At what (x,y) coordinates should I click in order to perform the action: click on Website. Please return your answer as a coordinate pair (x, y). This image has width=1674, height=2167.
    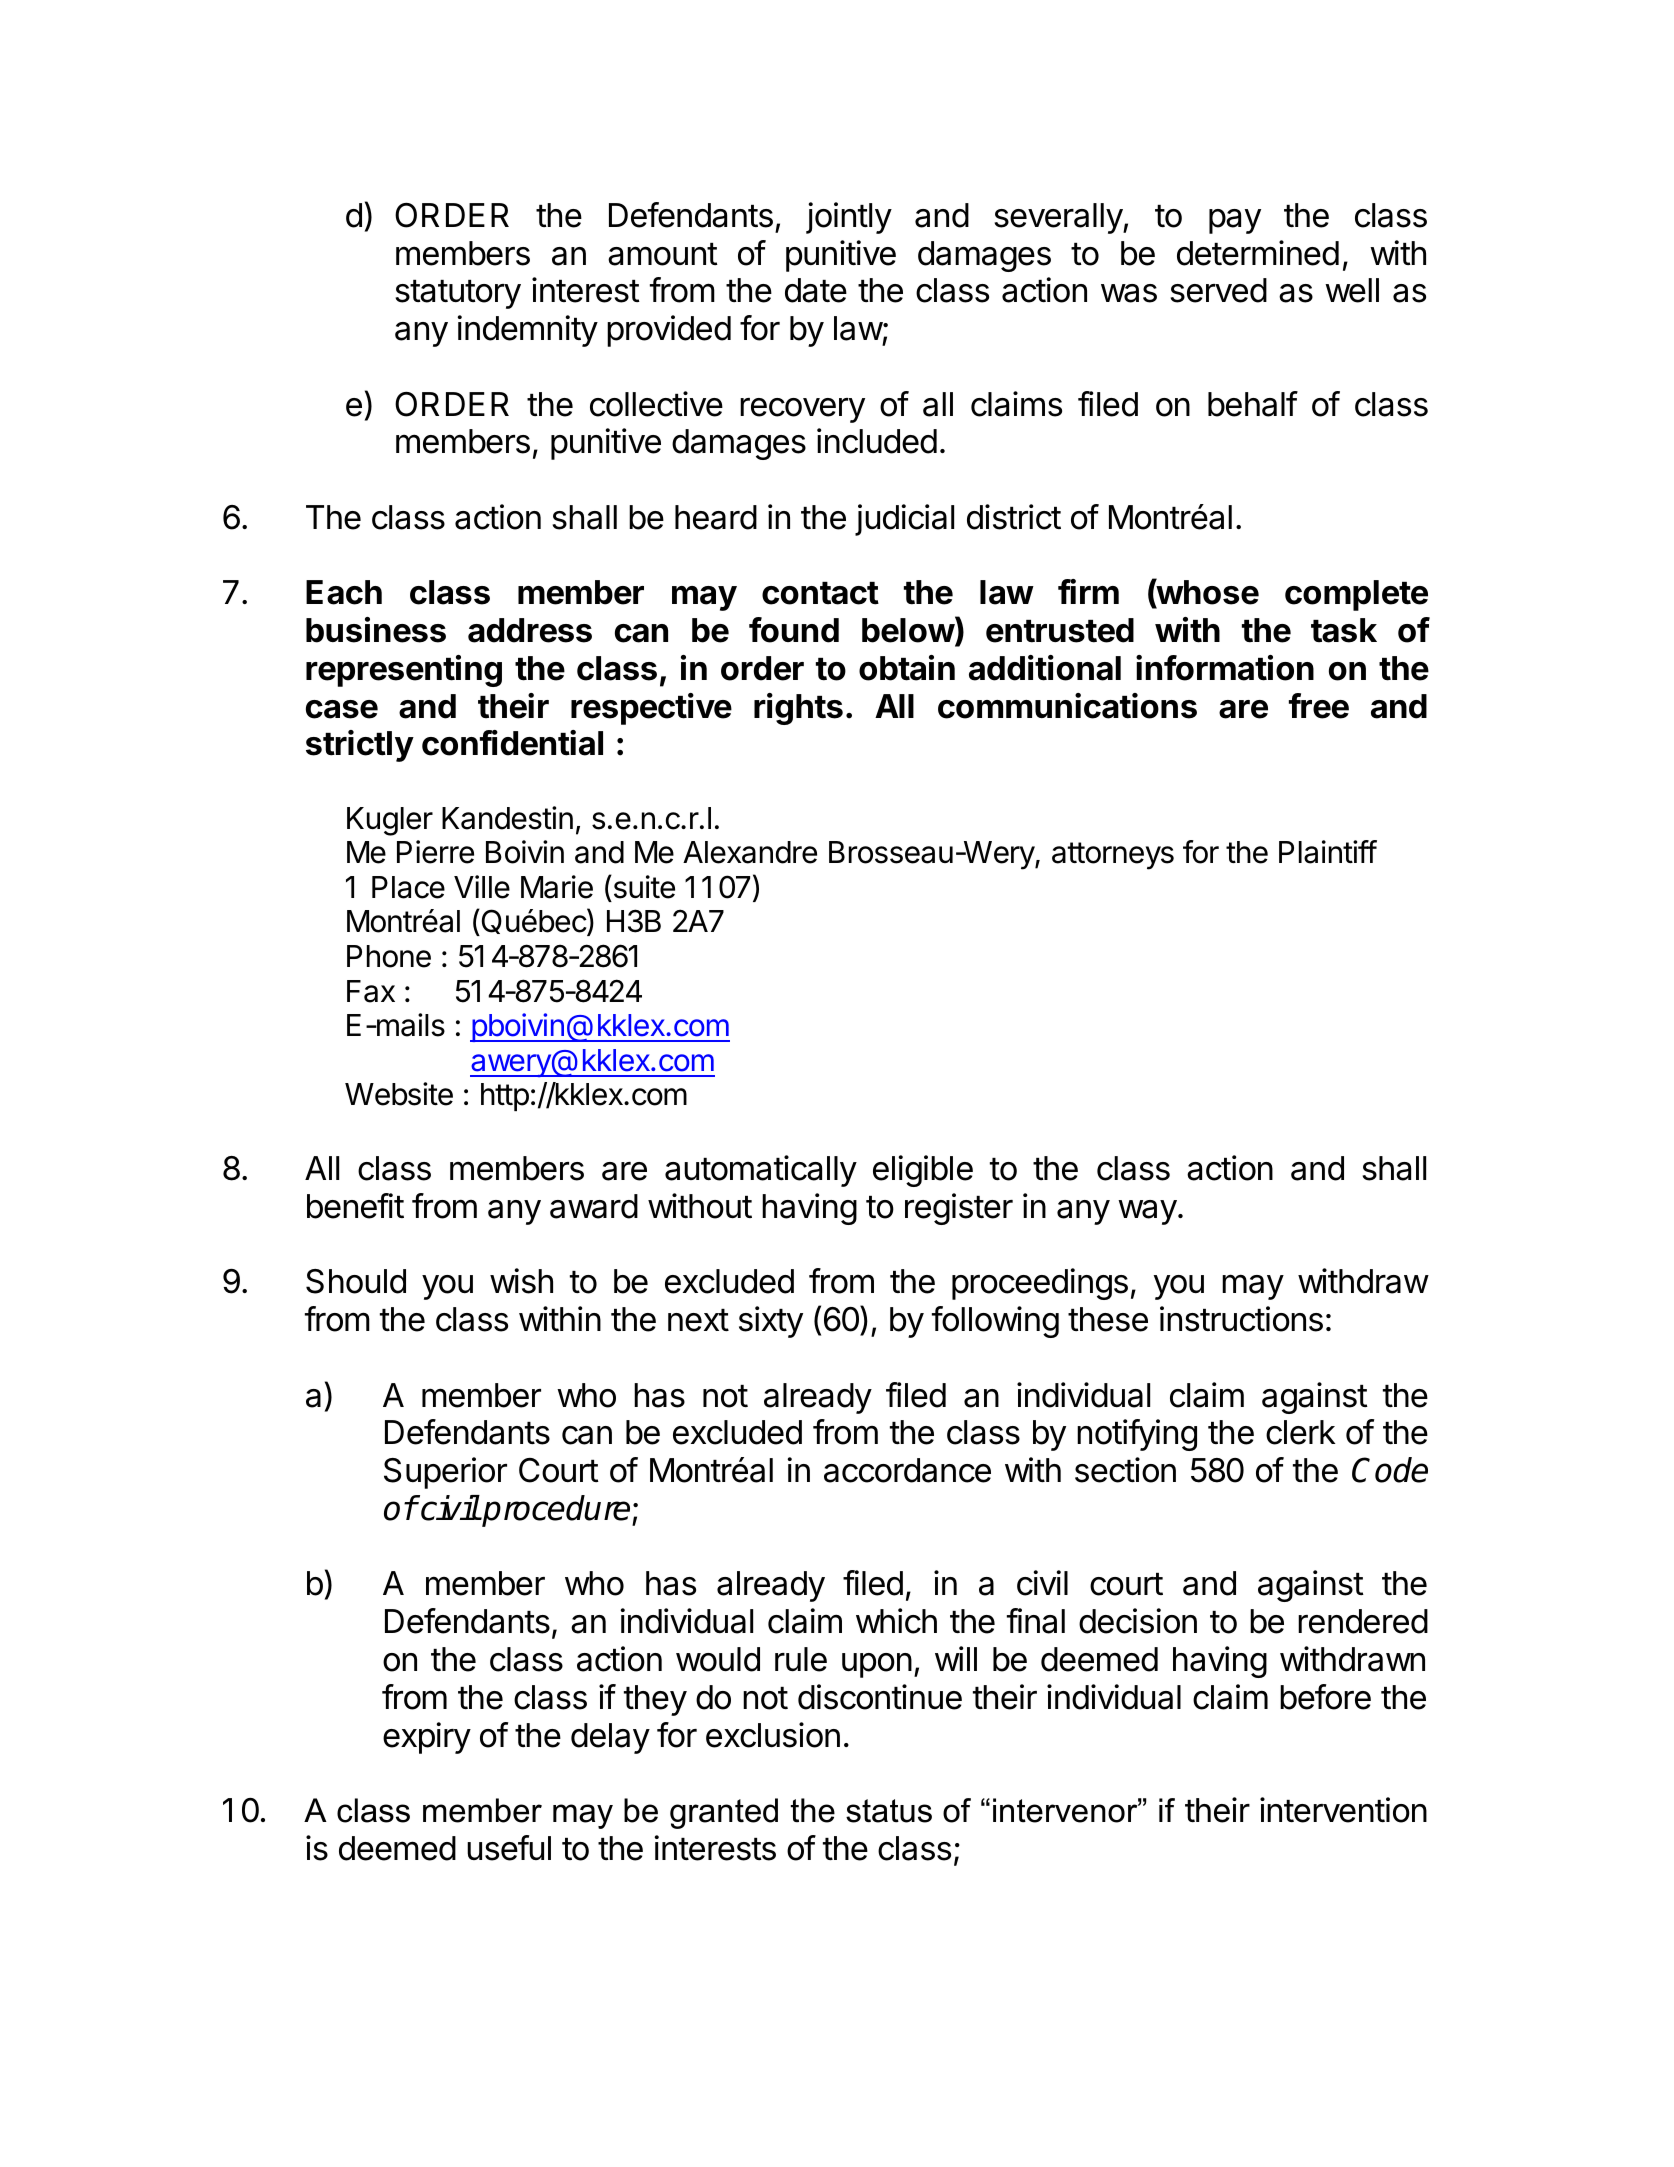
    Looking at the image, I should click on (399, 1094).
